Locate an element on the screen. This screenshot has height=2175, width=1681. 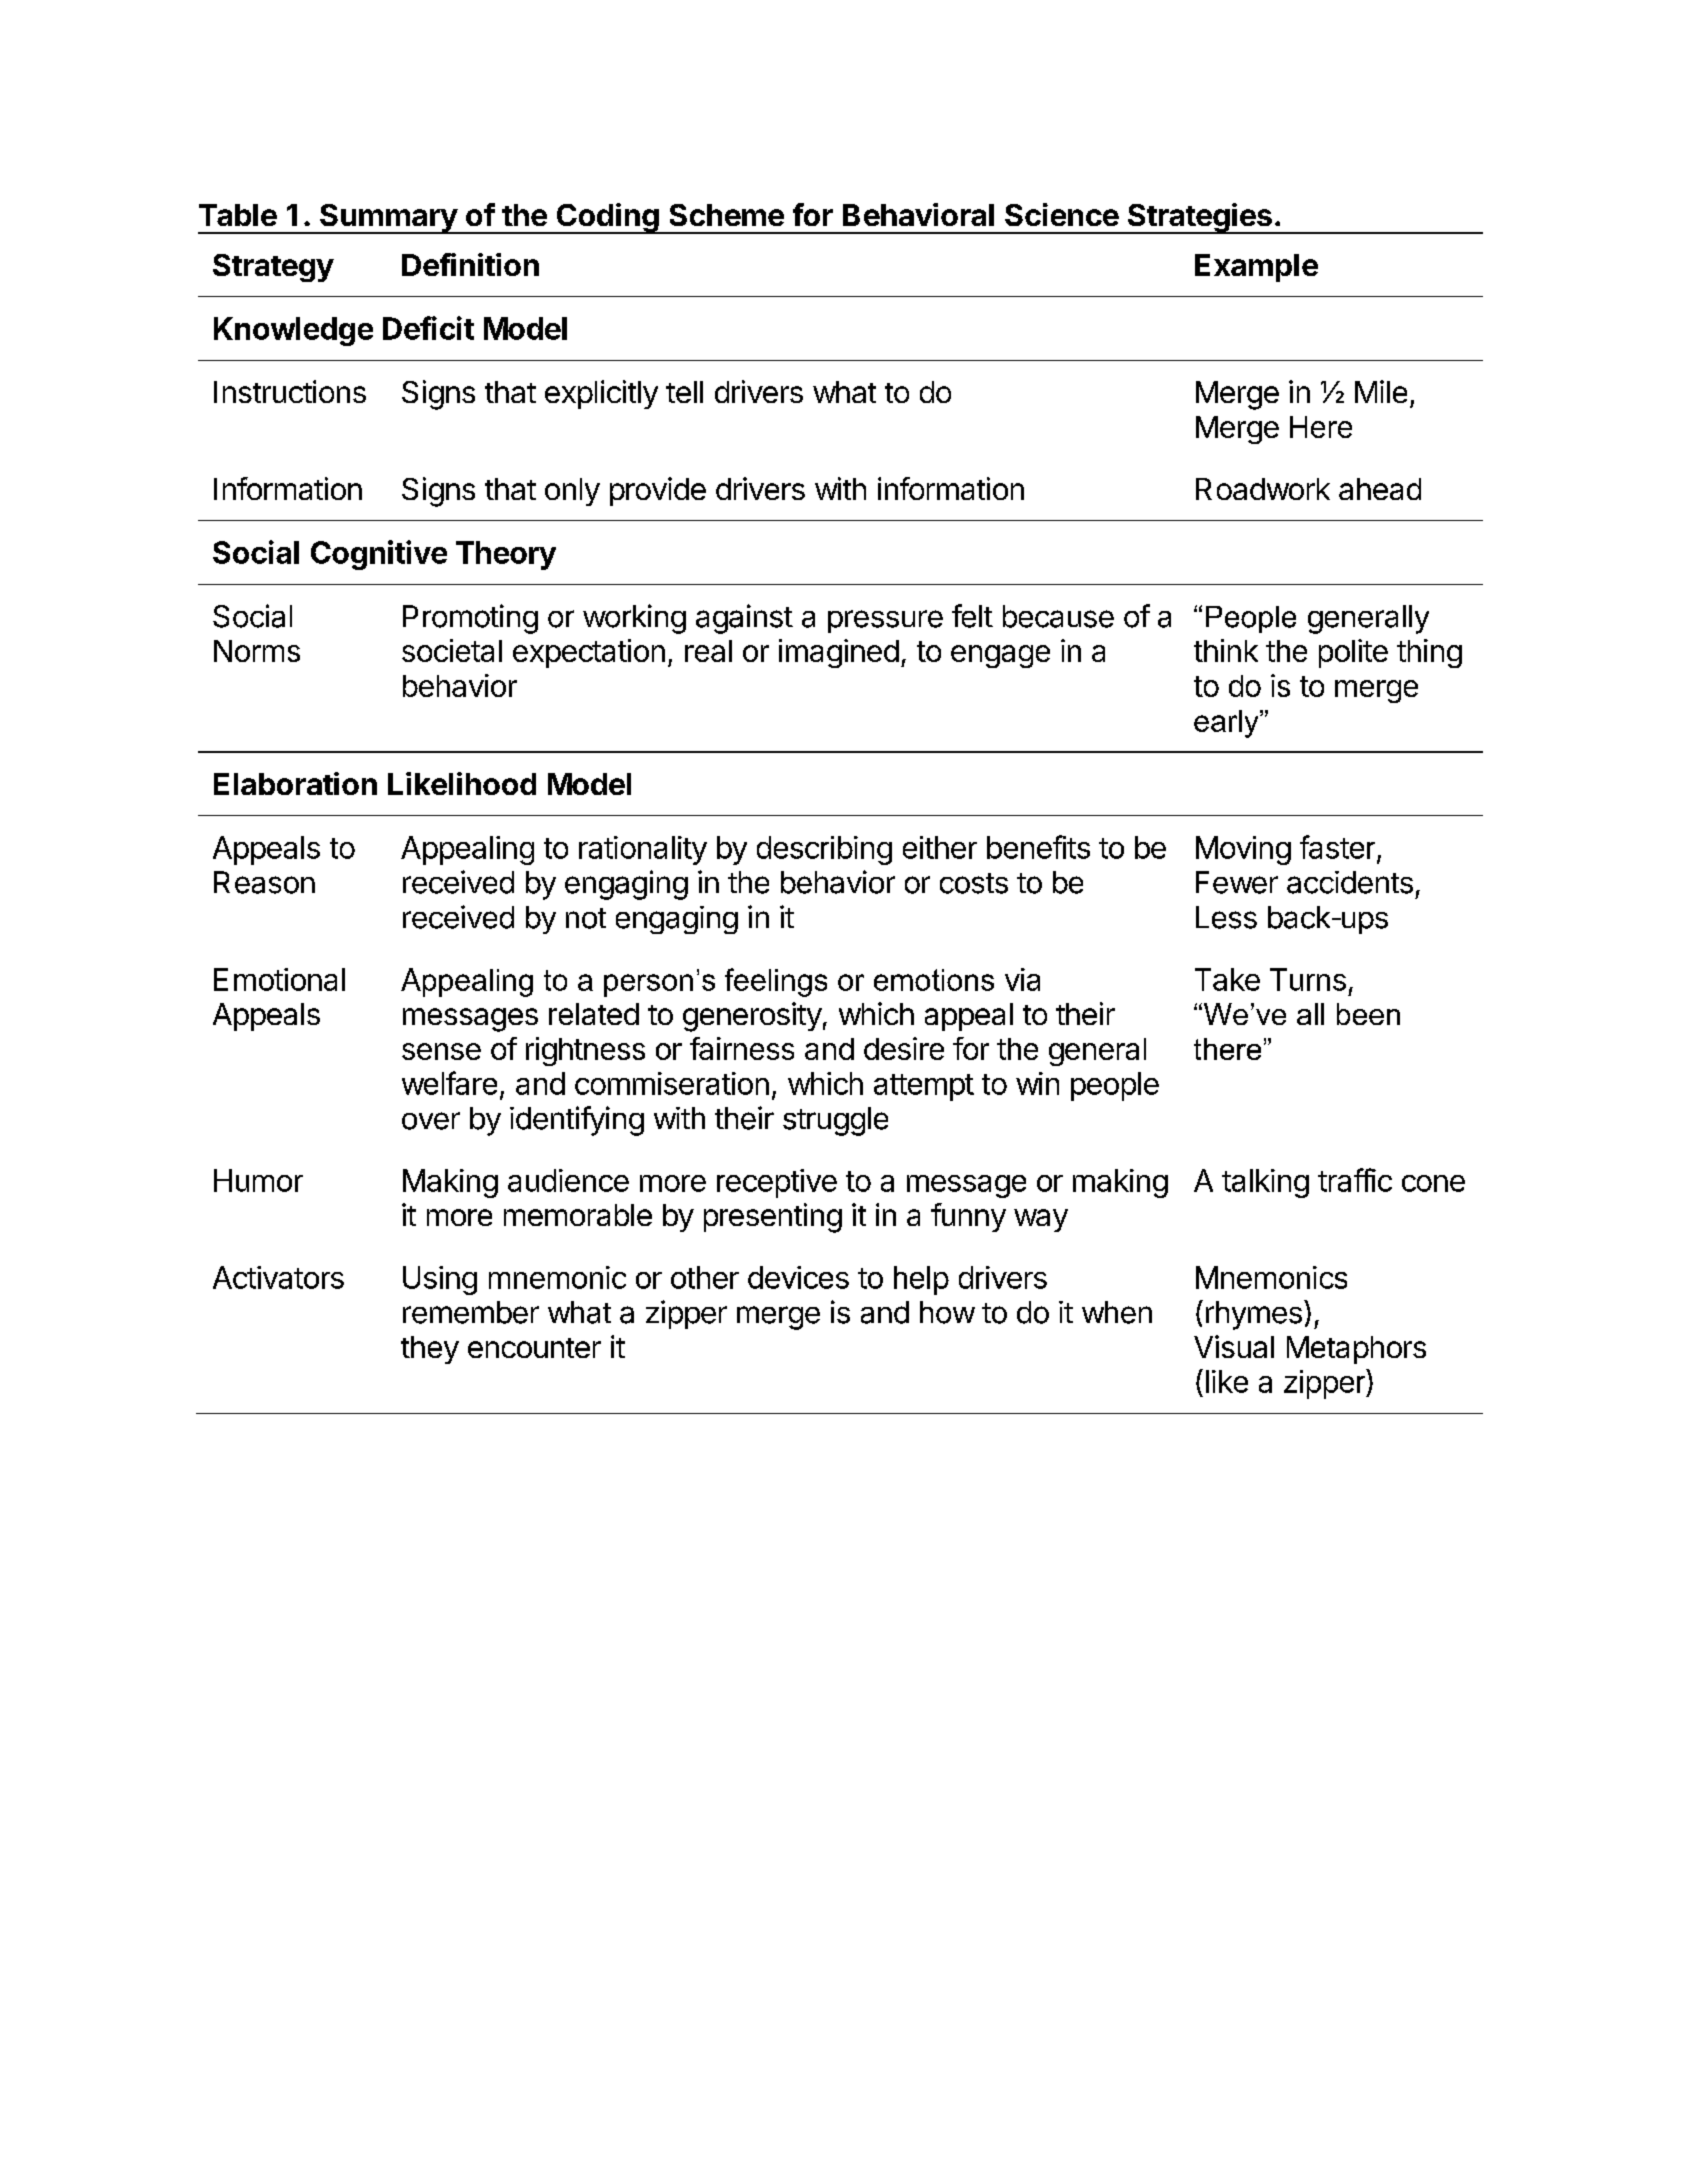
they is located at coordinates (430, 1350).
